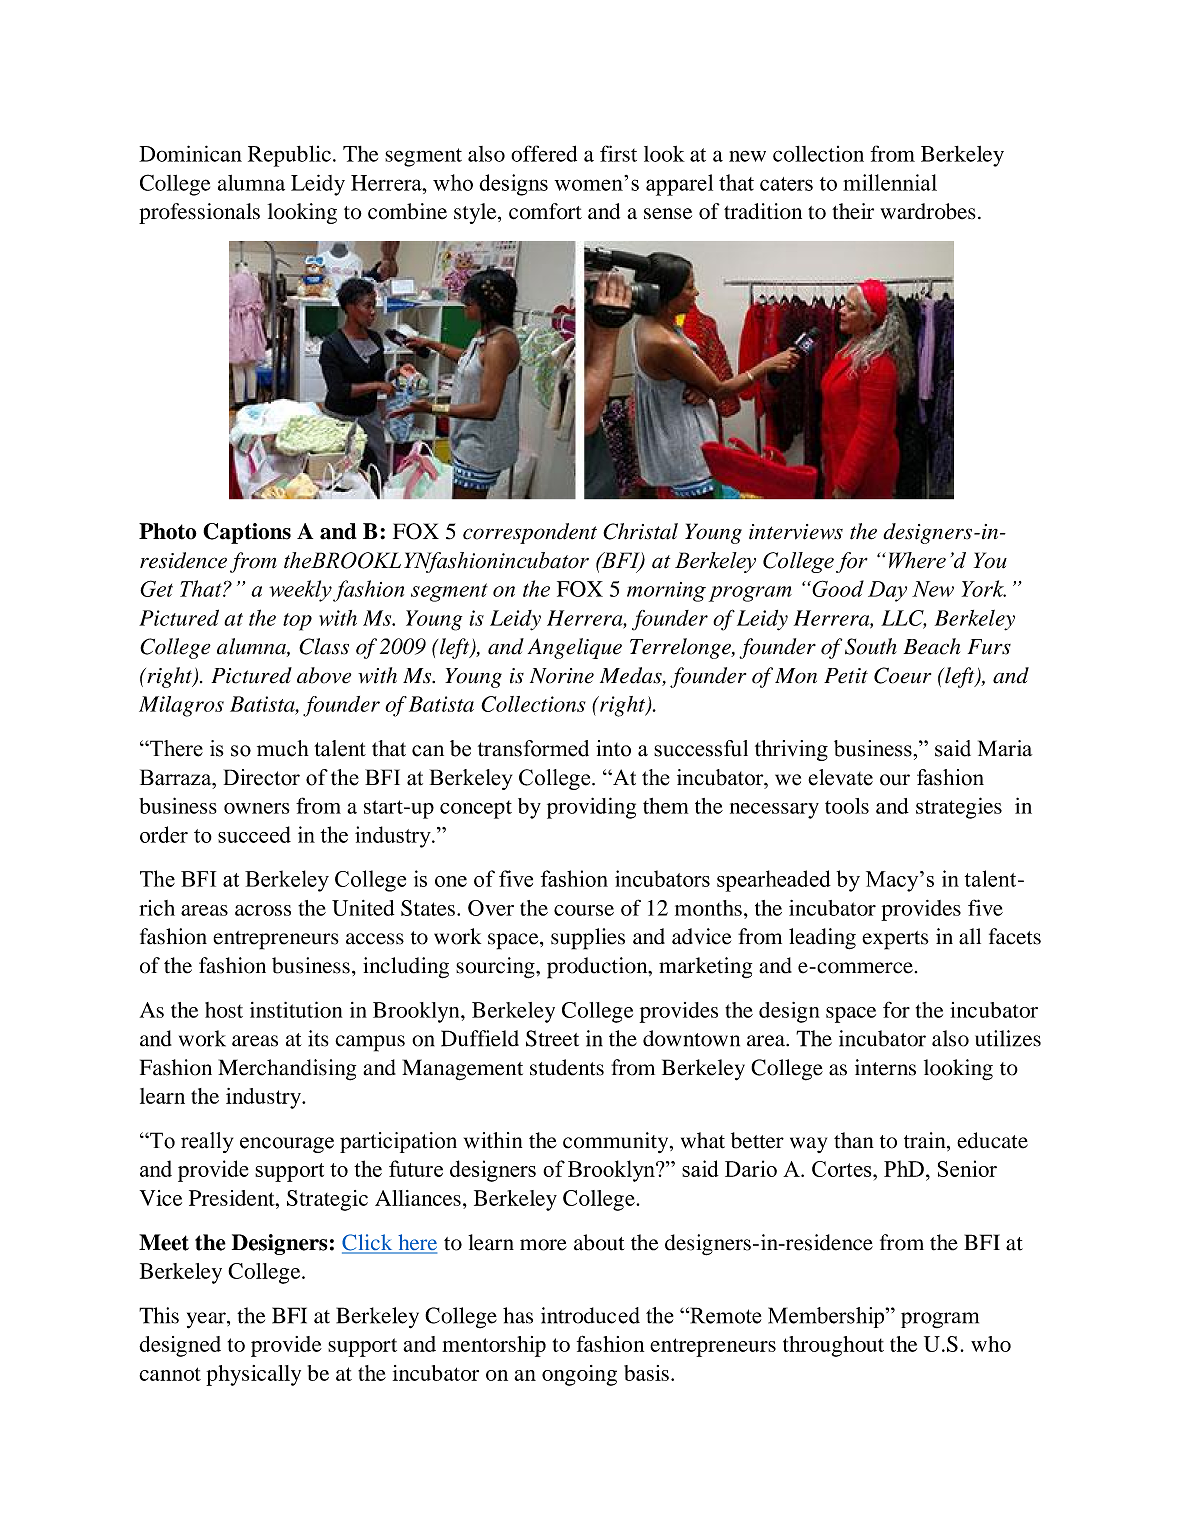 This screenshot has height=1531, width=1183. I want to click on physically, so click(253, 1375).
